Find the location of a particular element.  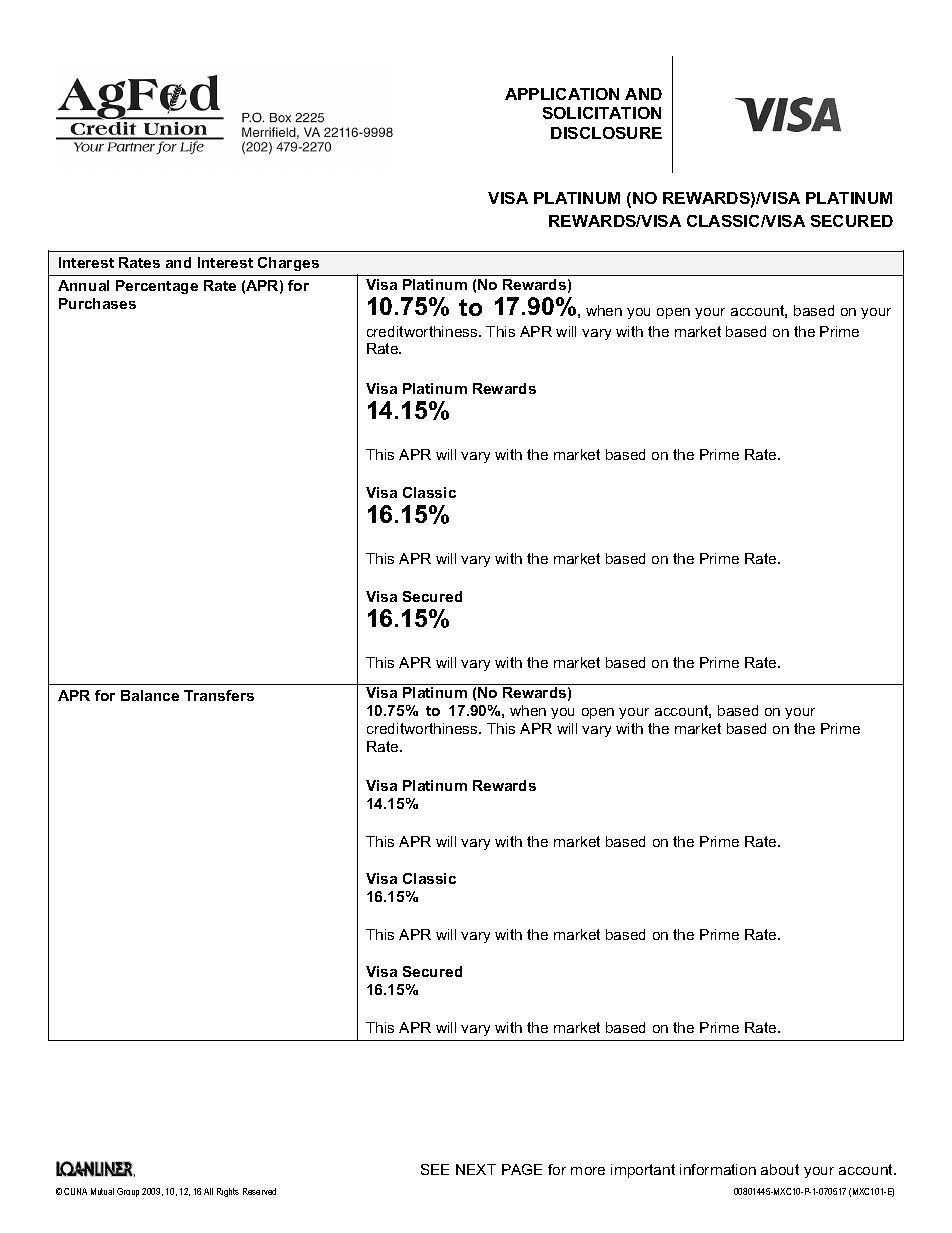

Group is located at coordinates (128, 1192).
